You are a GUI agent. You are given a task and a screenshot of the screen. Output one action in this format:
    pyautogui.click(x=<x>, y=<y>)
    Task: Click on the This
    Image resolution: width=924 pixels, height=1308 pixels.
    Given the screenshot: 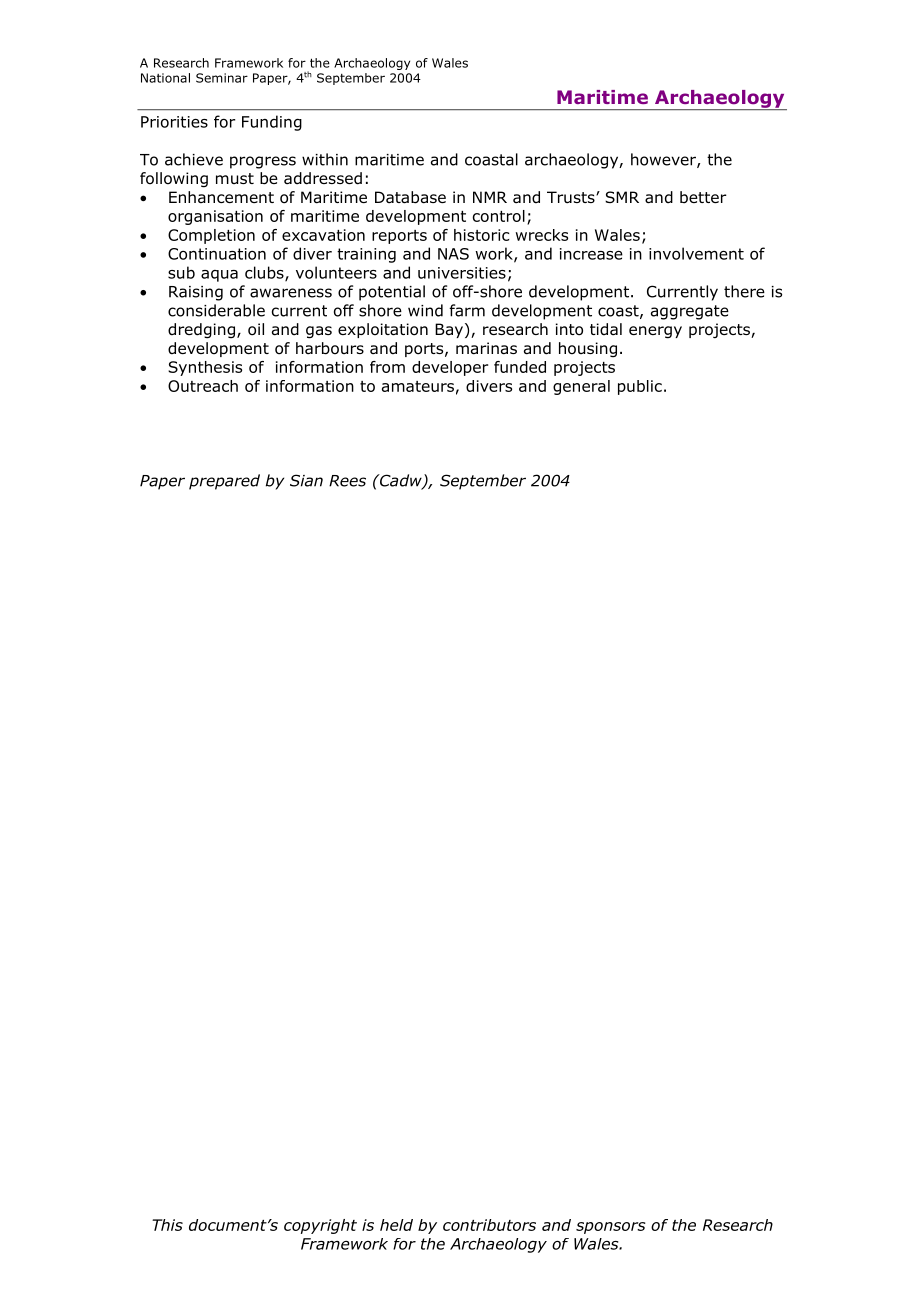 What is the action you would take?
    pyautogui.click(x=167, y=1225)
